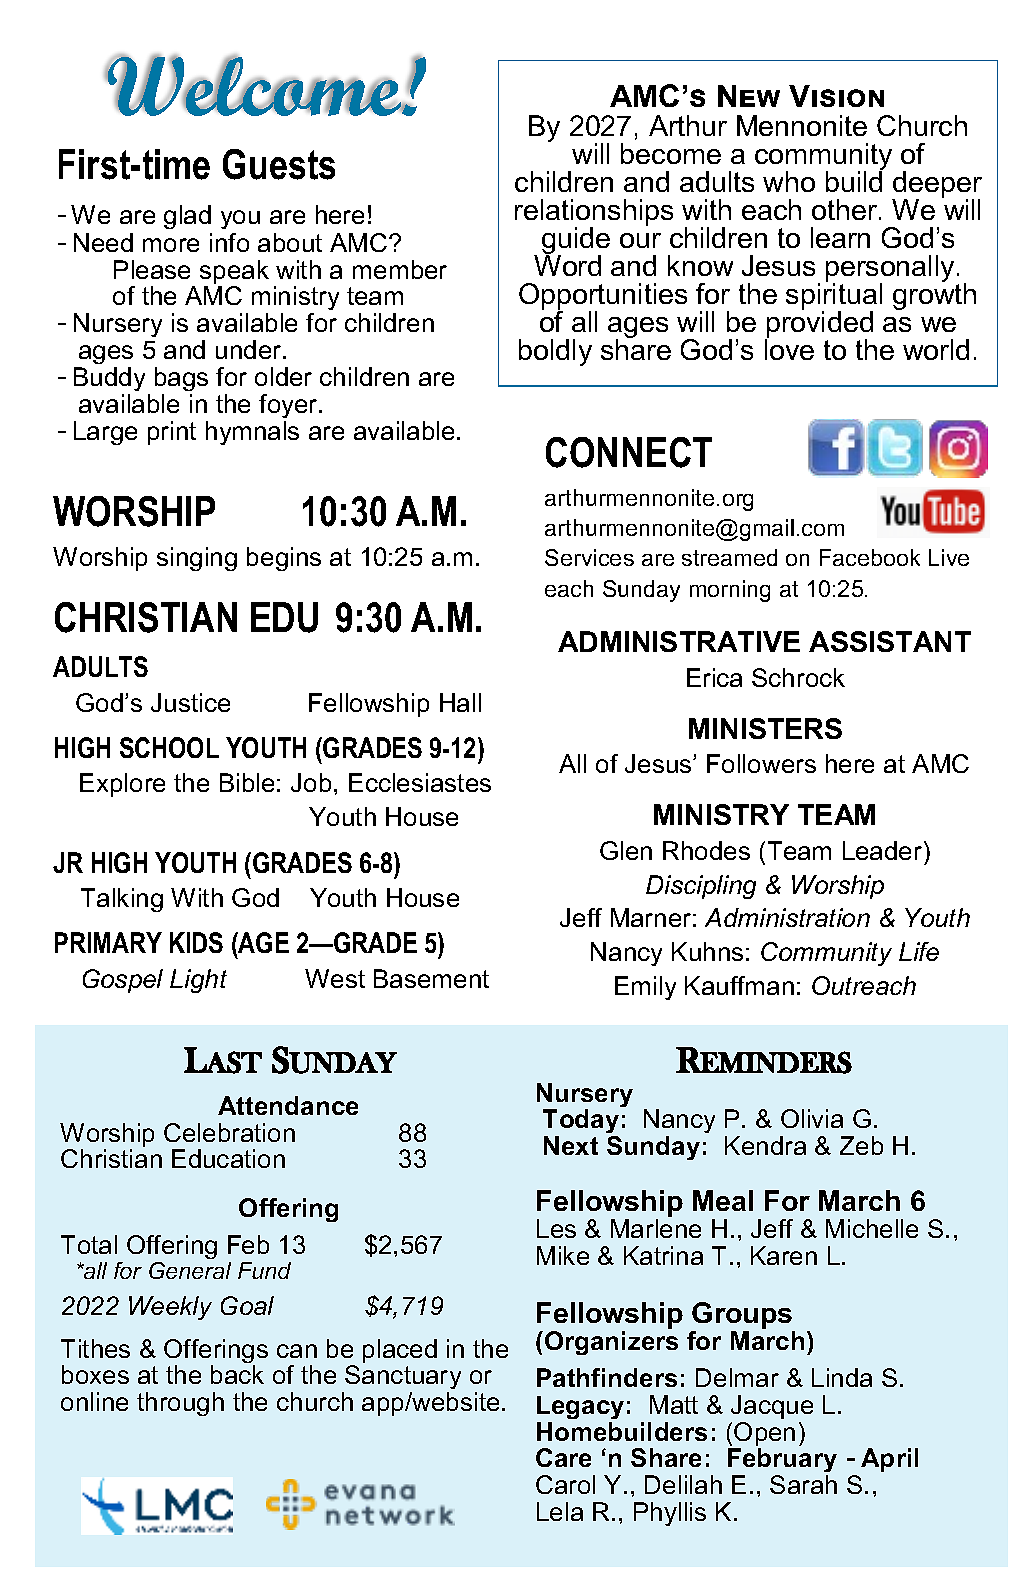  Describe the element at coordinates (279, 164) in the screenshot. I see `Guests` at that location.
